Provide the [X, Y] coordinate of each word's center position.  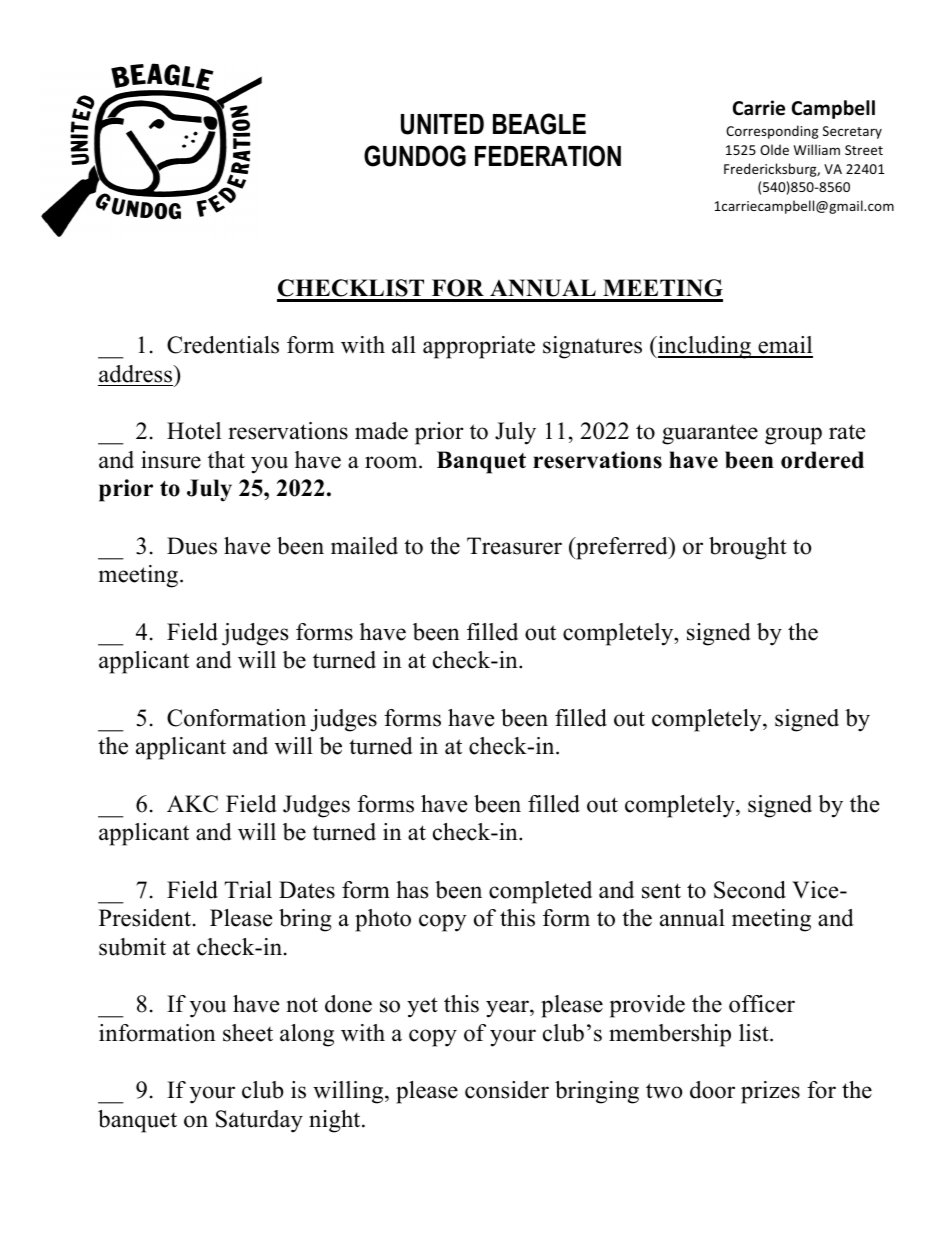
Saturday [259, 1121]
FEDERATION [548, 156]
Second [750, 890]
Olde [774, 149]
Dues [192, 546]
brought [748, 548]
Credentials [223, 345]
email [784, 346]
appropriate [479, 347]
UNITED [442, 124]
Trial [248, 889]
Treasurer [514, 546]
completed [540, 892]
